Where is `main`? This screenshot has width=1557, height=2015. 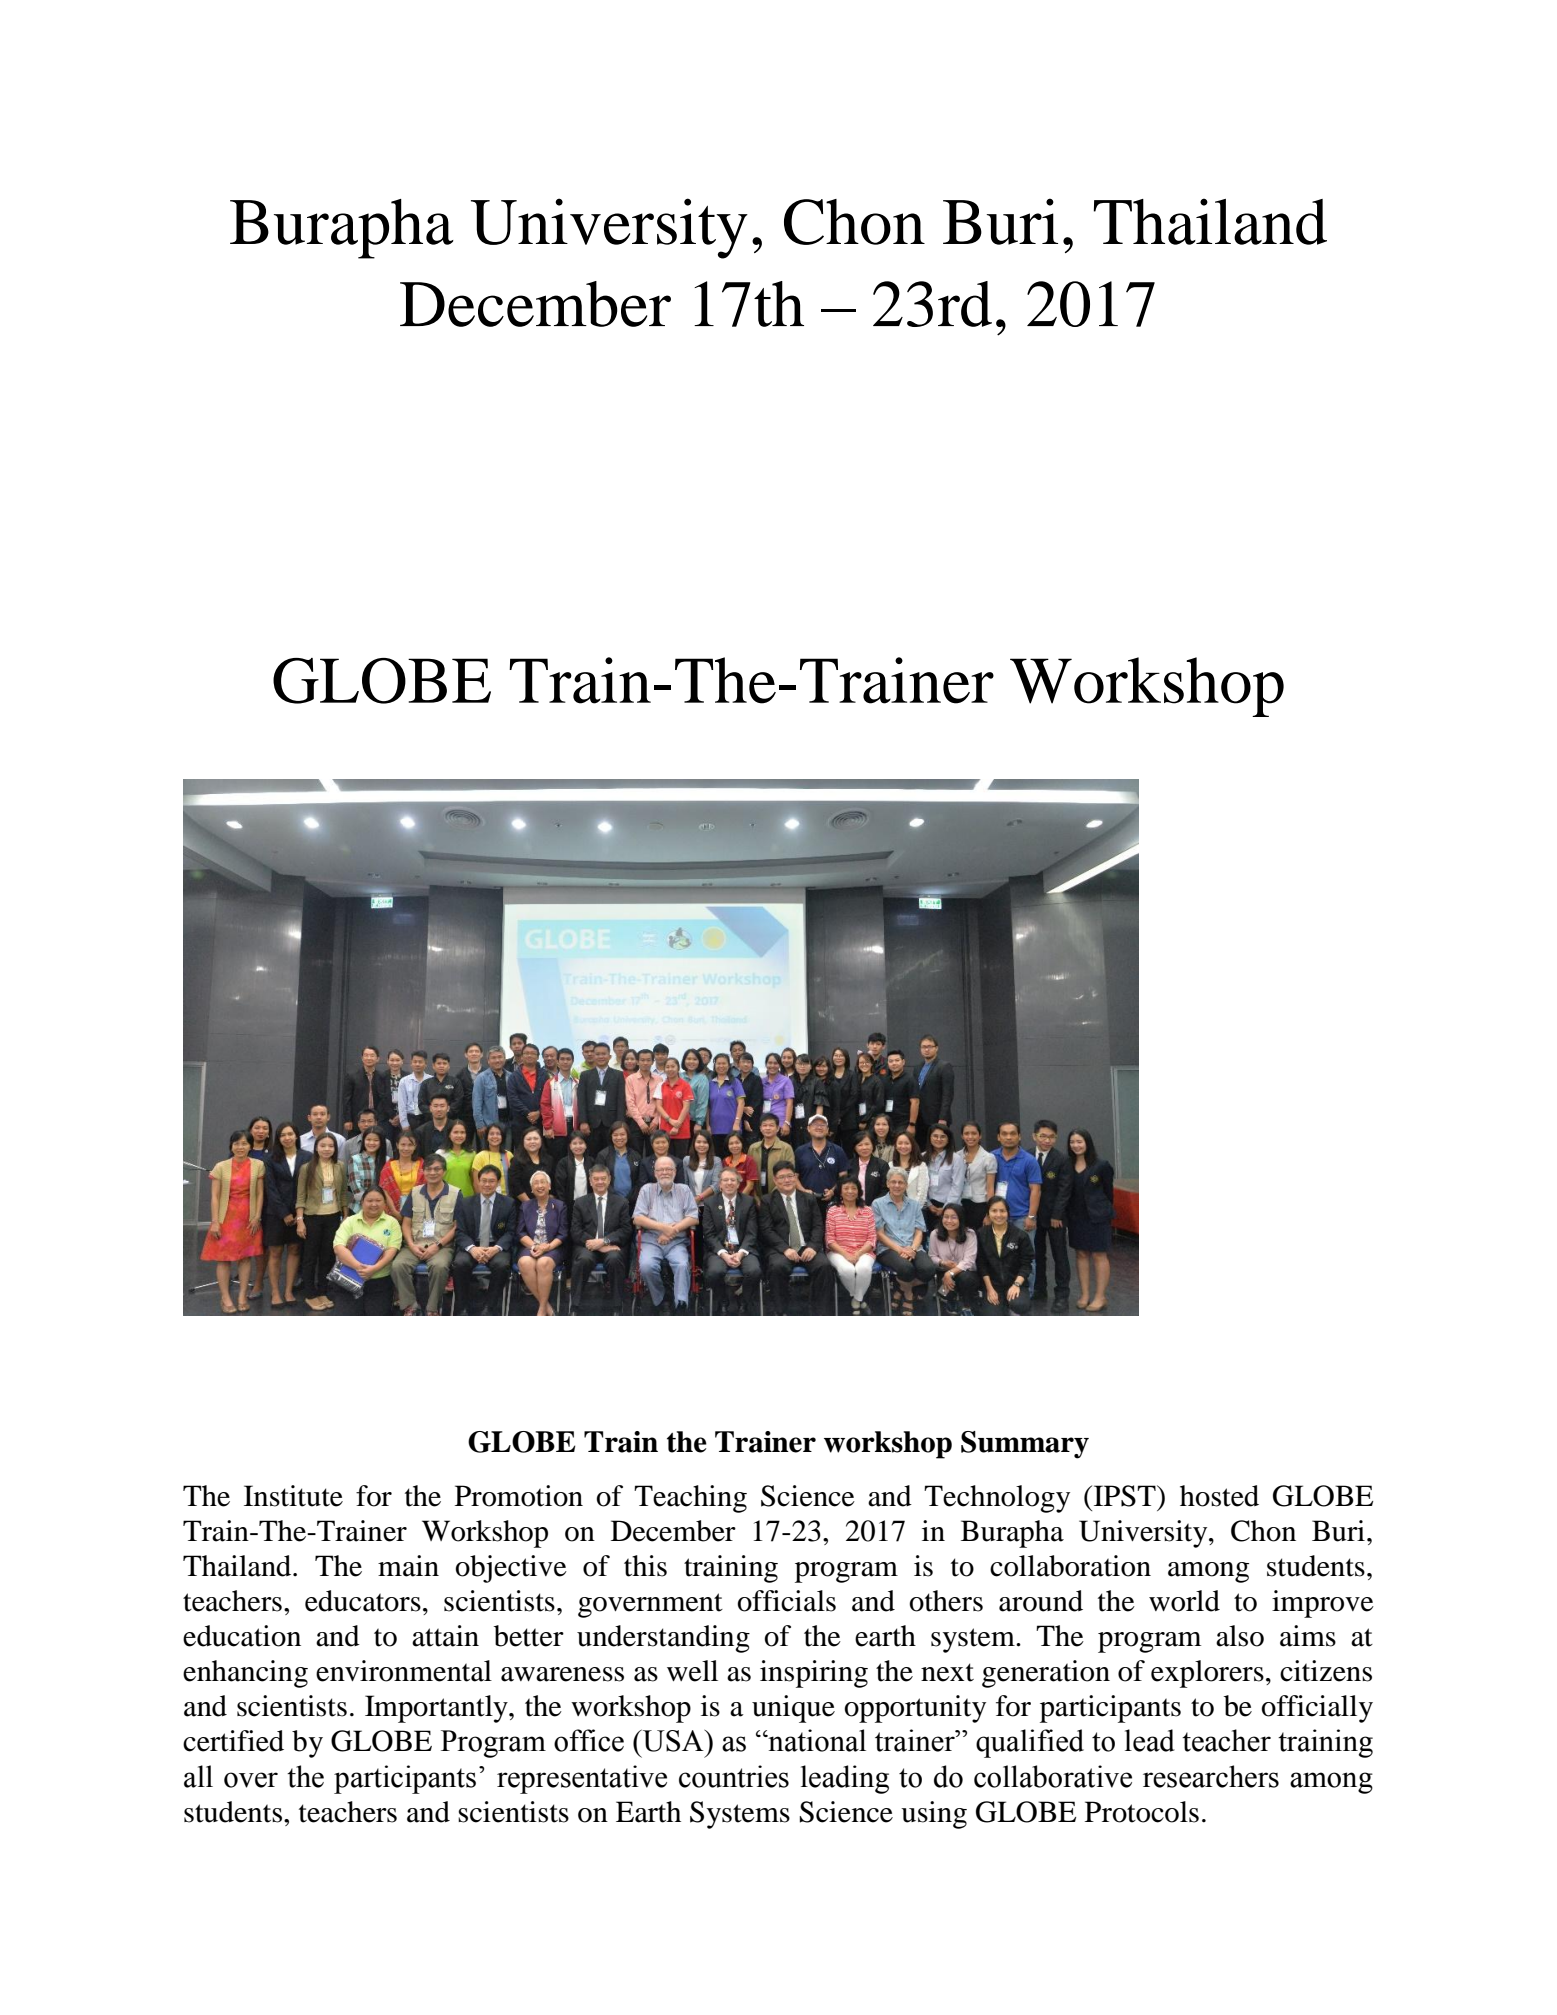 main is located at coordinates (408, 1566).
